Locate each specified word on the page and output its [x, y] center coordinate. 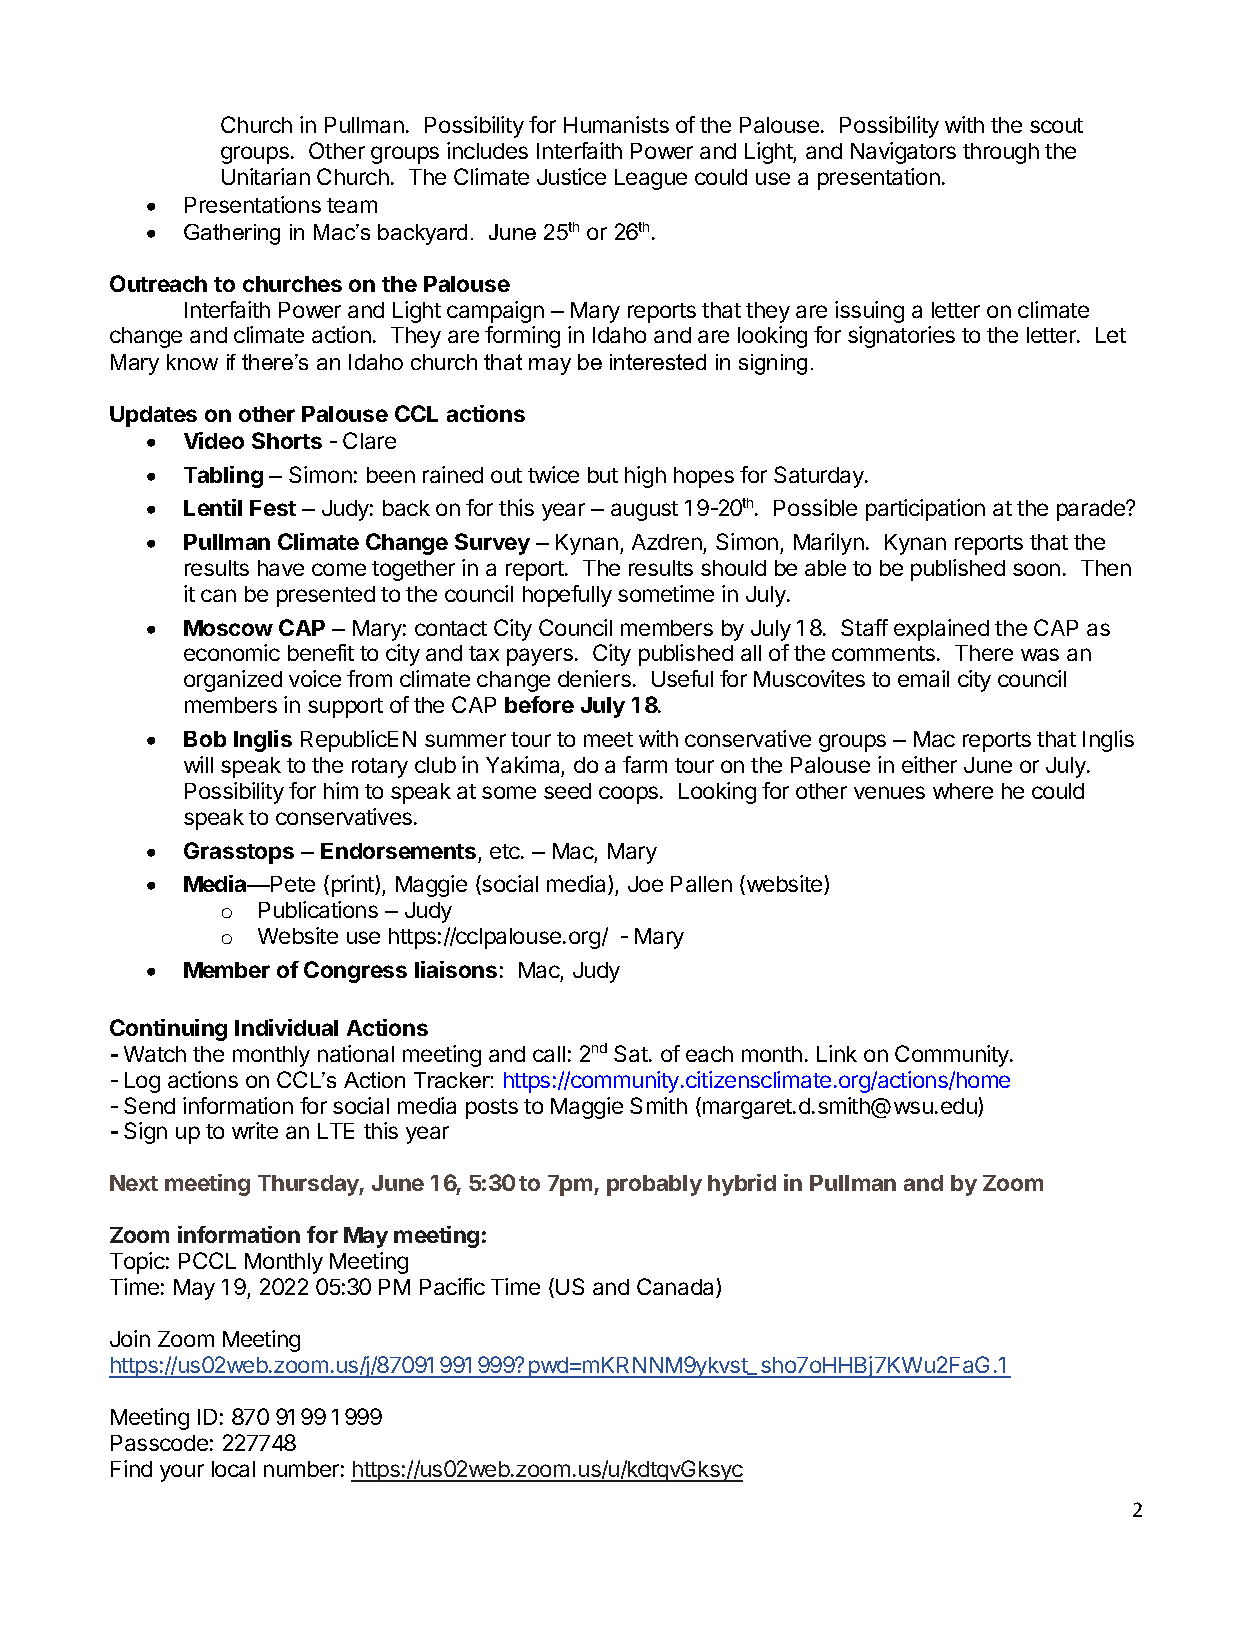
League [651, 179]
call [549, 1054]
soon [1036, 569]
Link [837, 1053]
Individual [286, 1027]
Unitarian [266, 176]
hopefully [567, 596]
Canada [677, 1288]
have [281, 568]
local [233, 1469]
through [1001, 153]
